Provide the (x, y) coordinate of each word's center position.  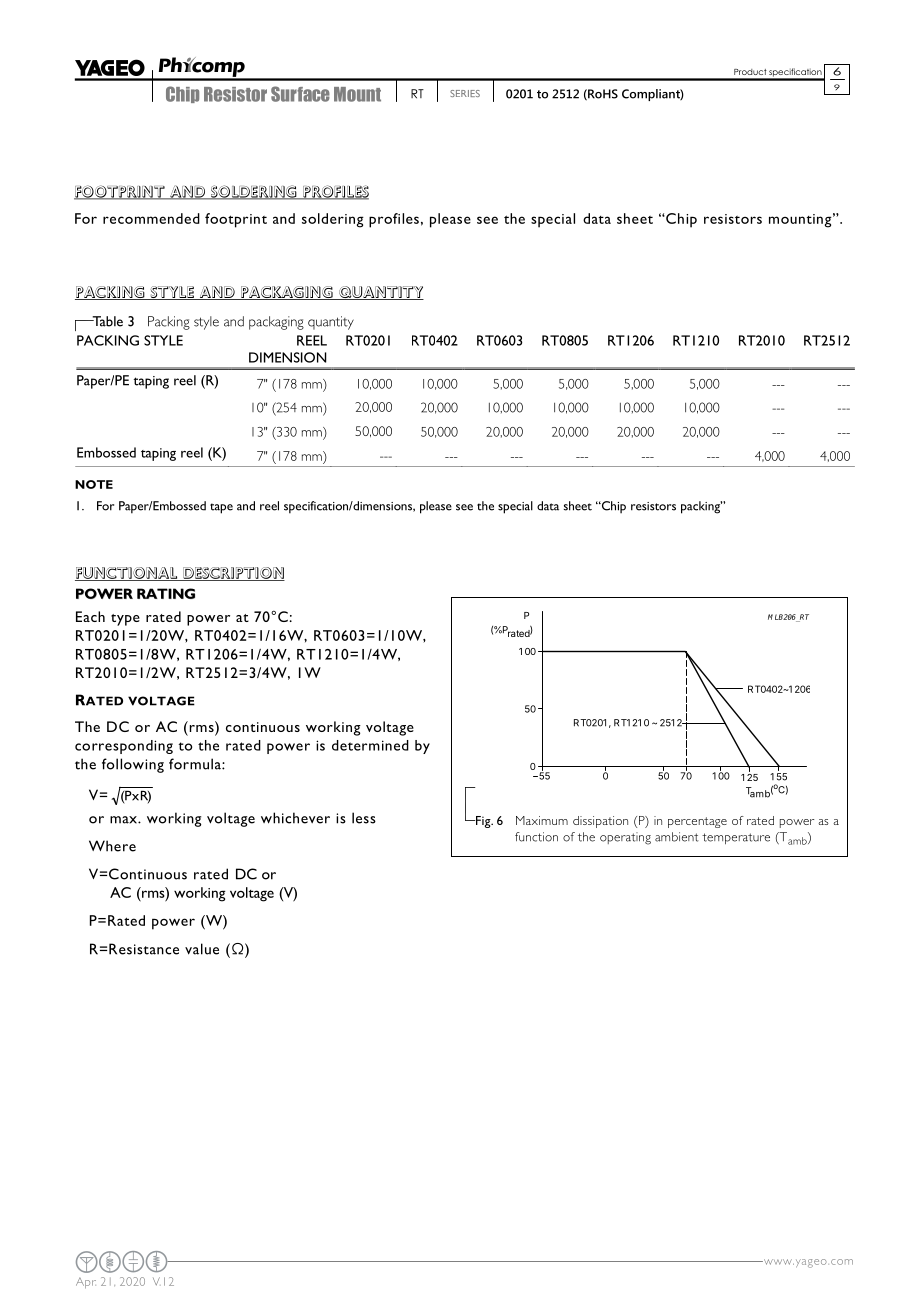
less (364, 818)
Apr (86, 1283)
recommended (151, 218)
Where (112, 846)
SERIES (465, 93)
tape (221, 508)
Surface (300, 94)
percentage (697, 822)
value (202, 949)
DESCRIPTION (233, 574)
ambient (677, 837)
